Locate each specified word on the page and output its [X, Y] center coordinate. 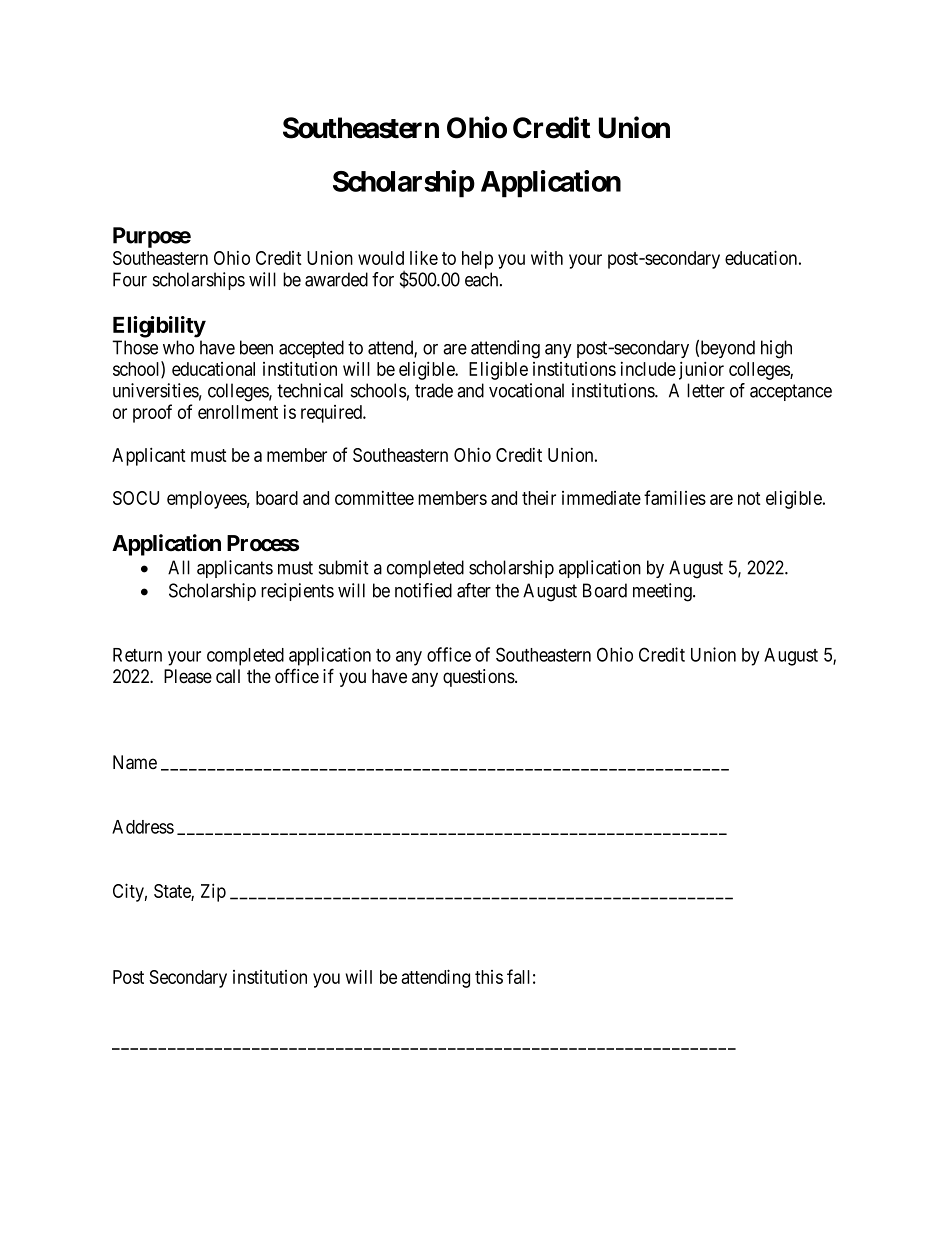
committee [374, 498]
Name [135, 762]
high [776, 349]
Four [130, 279]
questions [479, 678]
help [477, 260]
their [539, 498]
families [675, 497]
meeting [663, 592]
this [489, 977]
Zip [213, 892]
